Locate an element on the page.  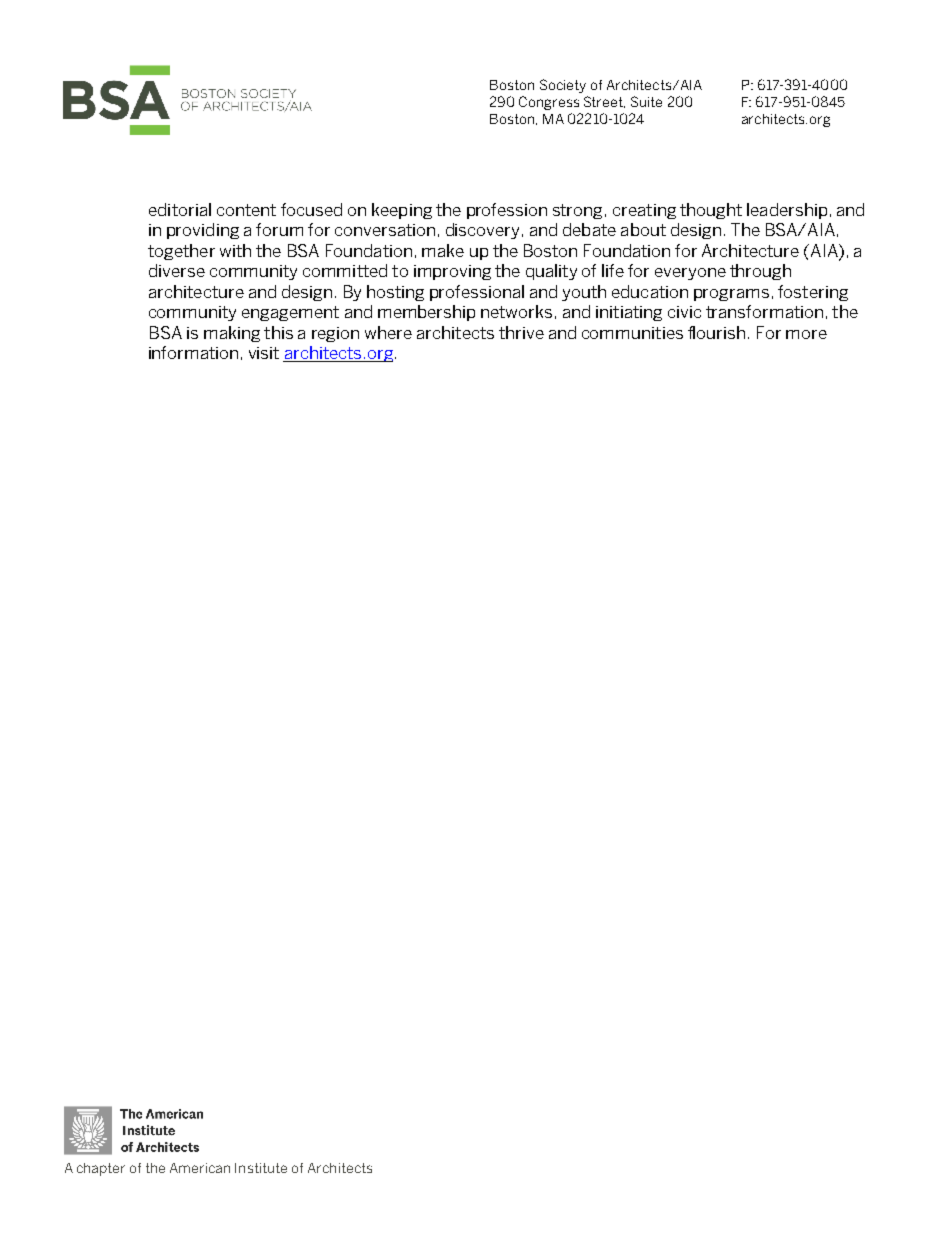
American is located at coordinates (200, 1168).
